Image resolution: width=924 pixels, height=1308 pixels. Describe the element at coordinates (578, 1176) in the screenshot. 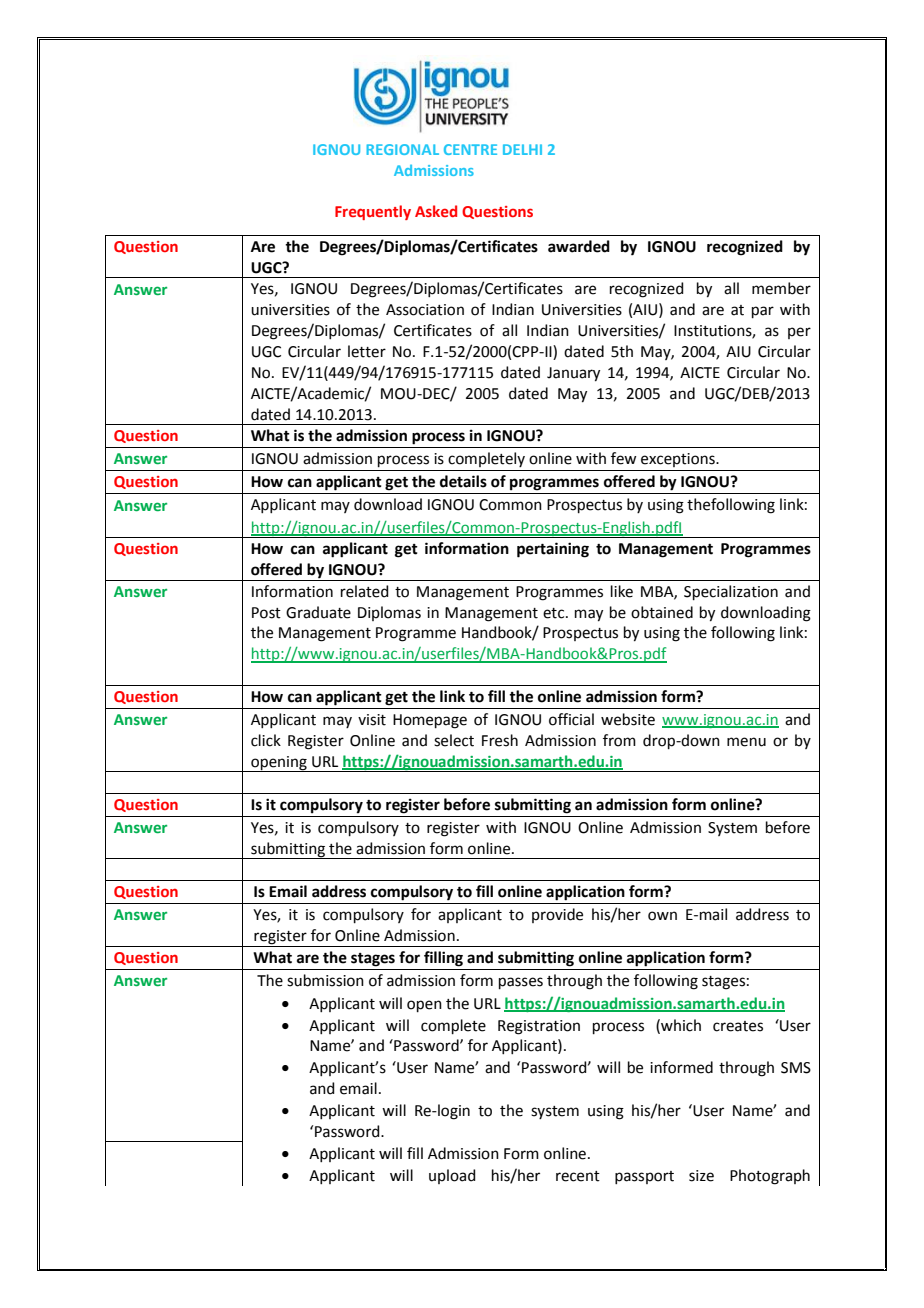

I see `recent` at that location.
